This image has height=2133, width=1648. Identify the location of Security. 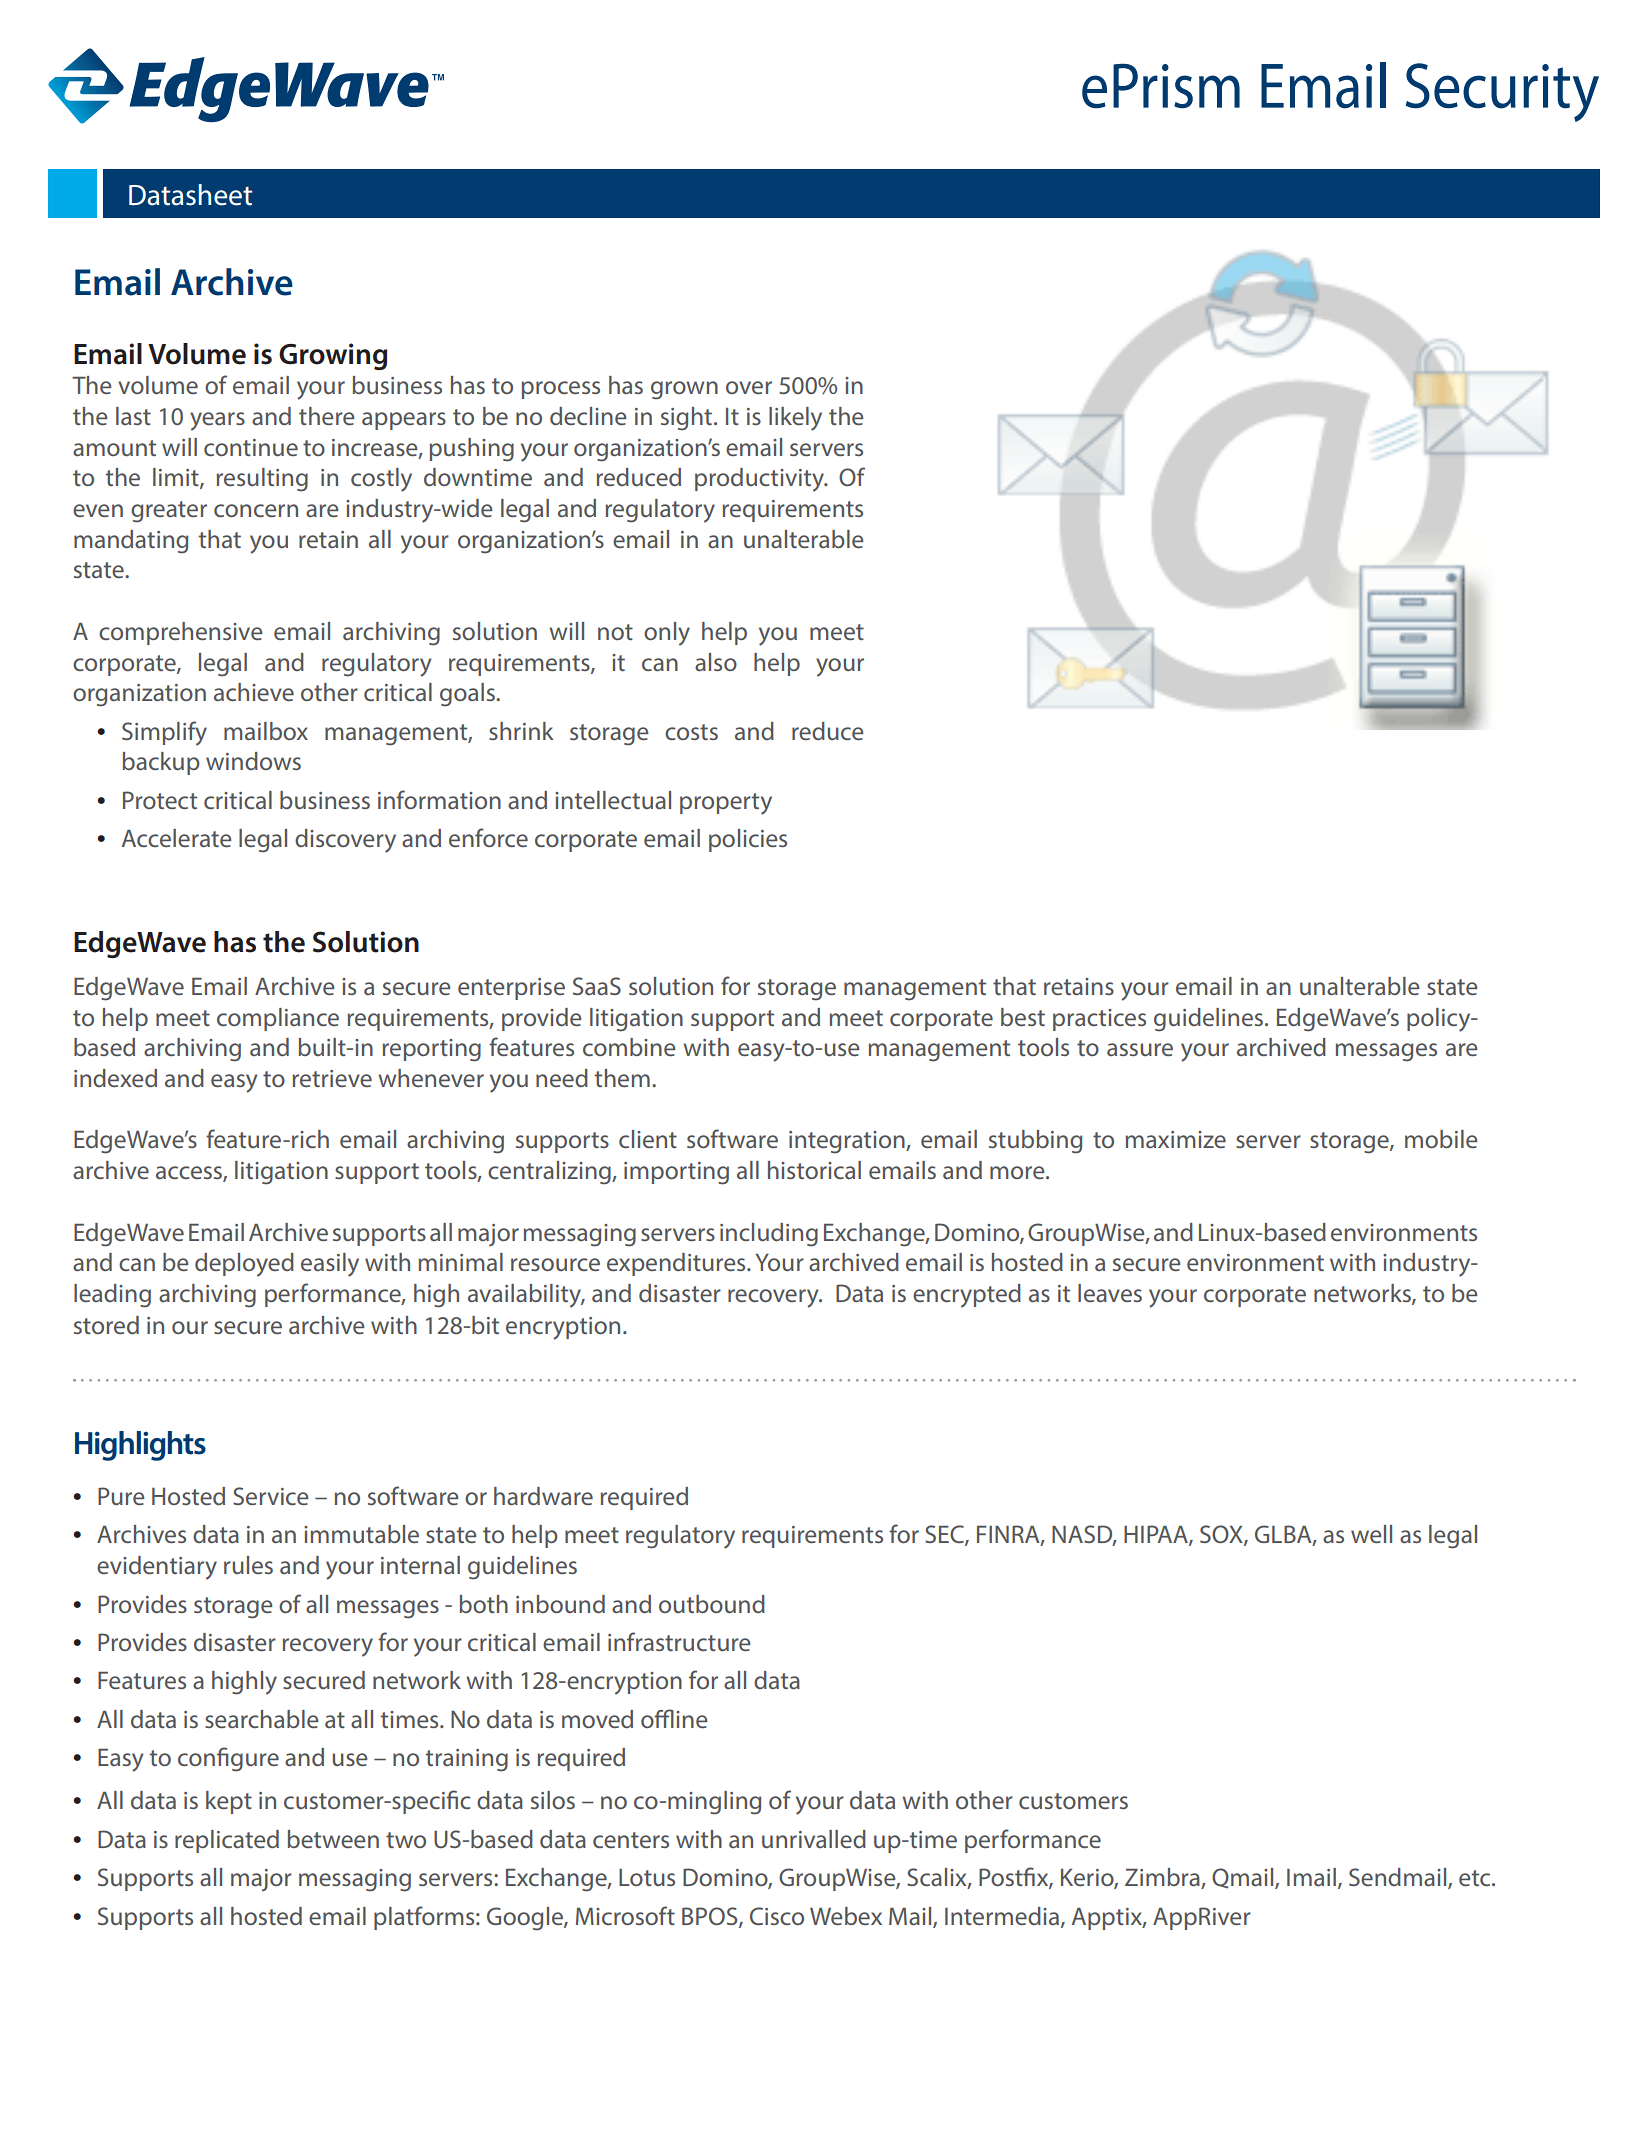
(1502, 92).
